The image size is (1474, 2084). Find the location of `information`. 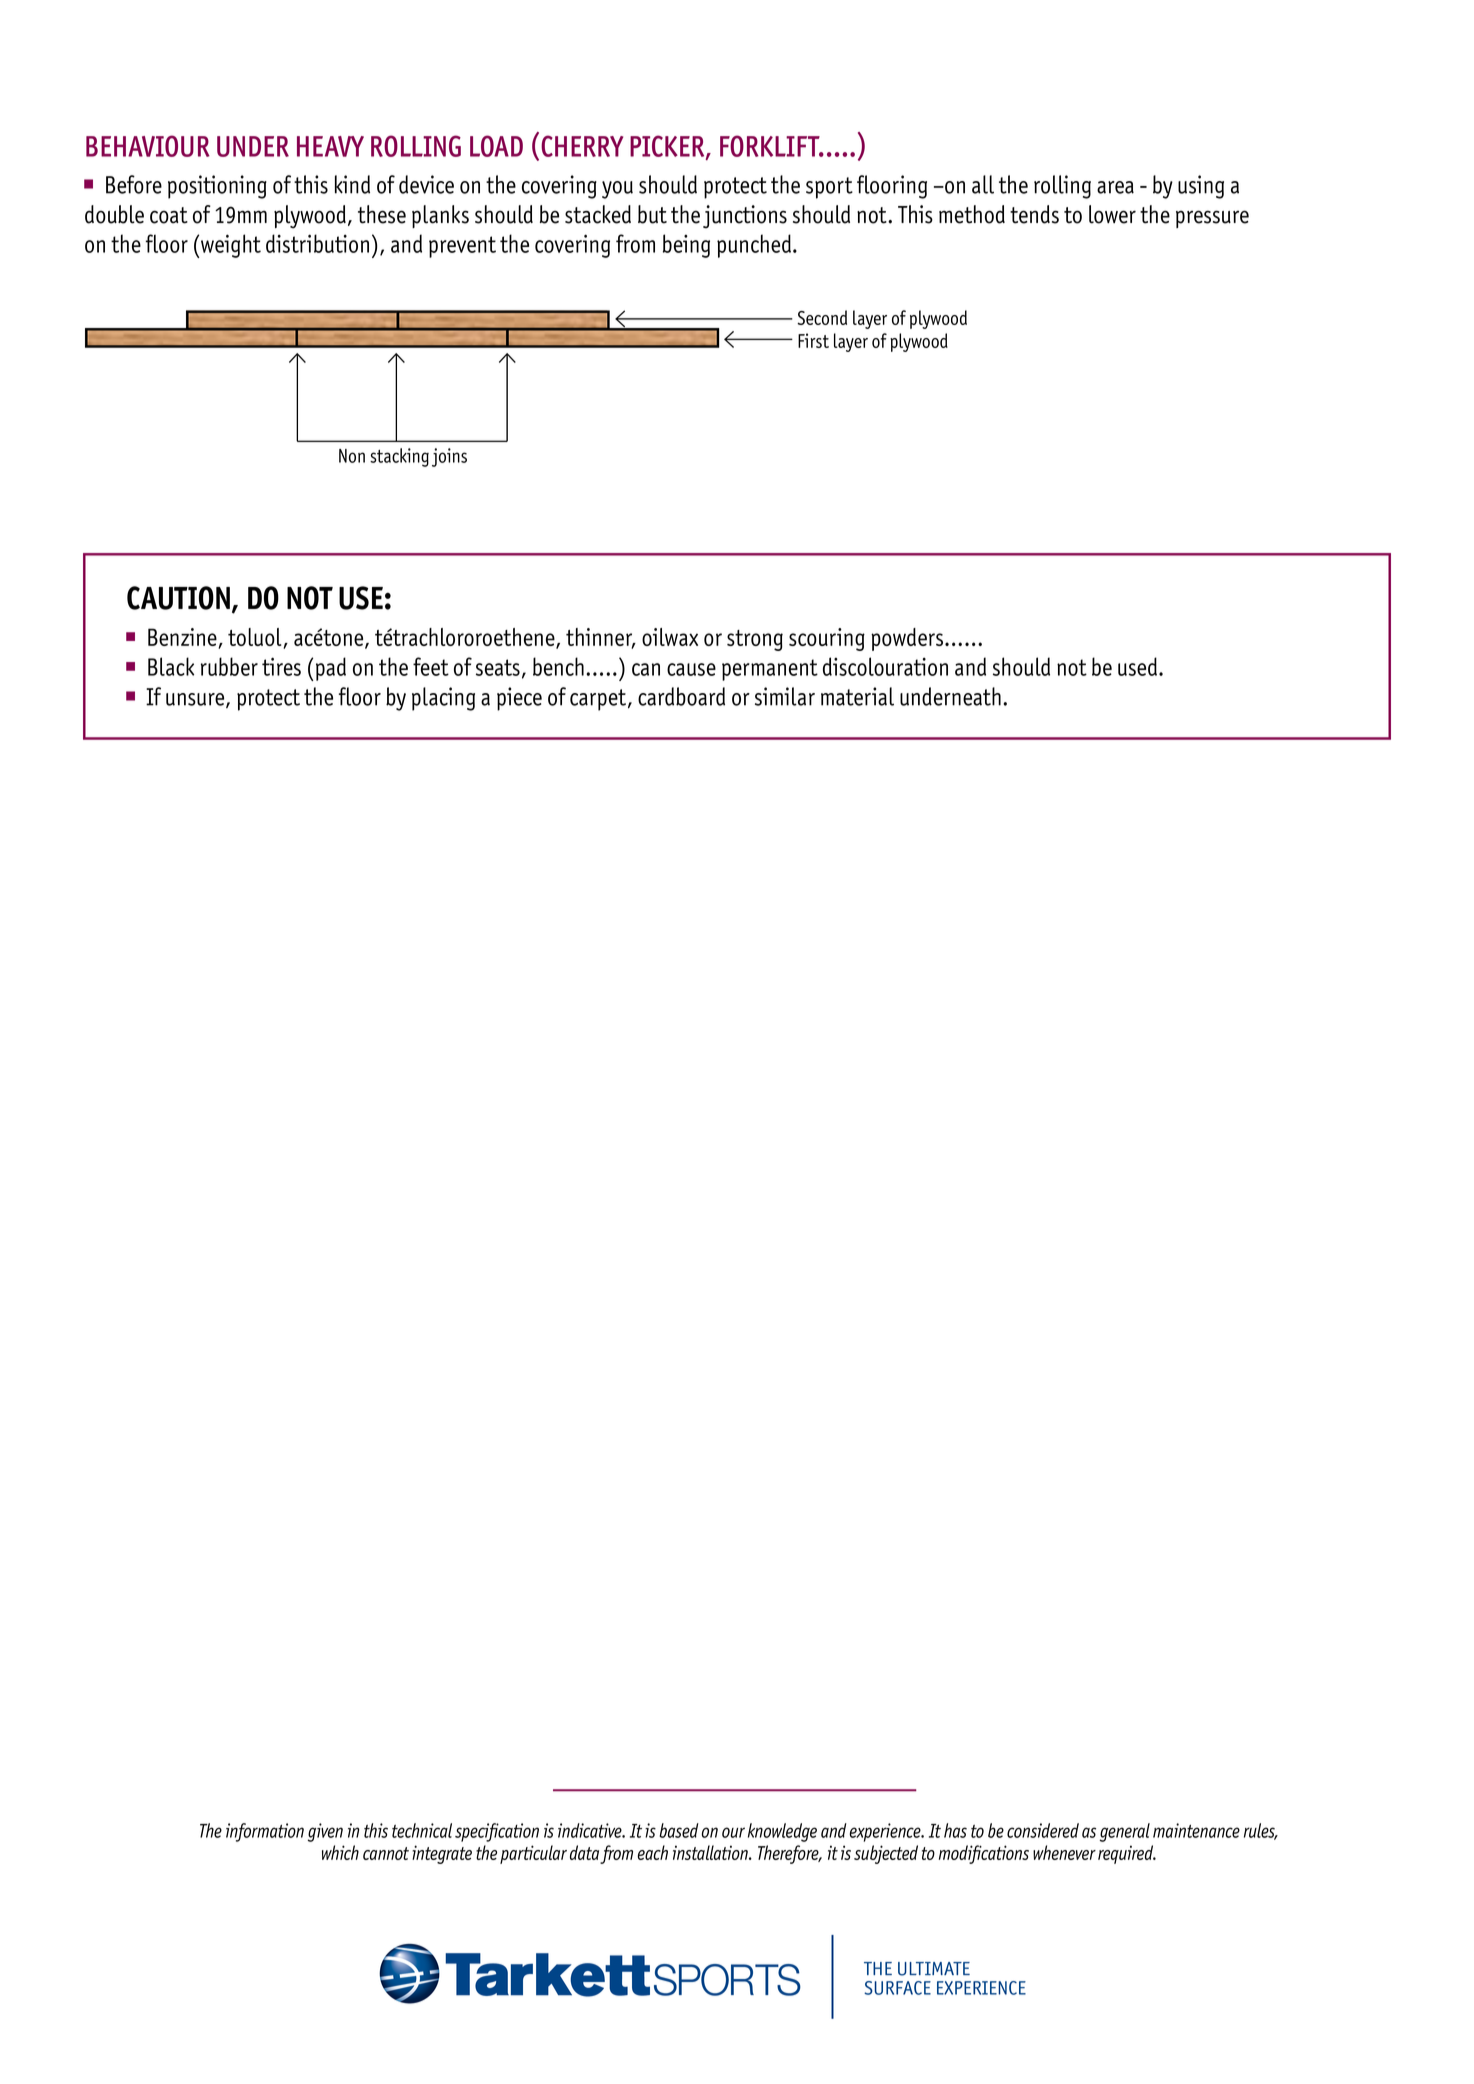

information is located at coordinates (265, 1832).
